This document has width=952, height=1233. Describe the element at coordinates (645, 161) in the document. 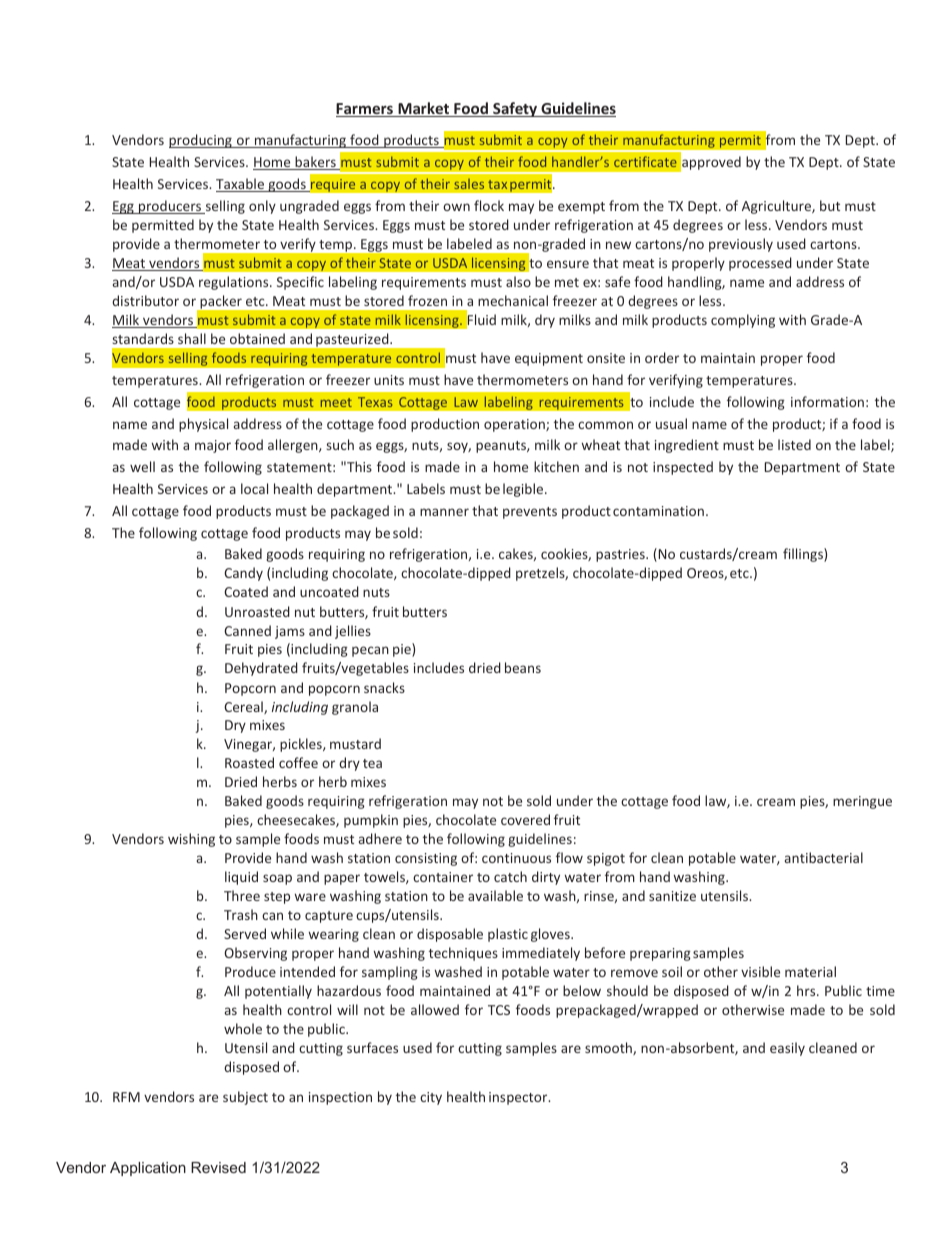

I see `certificate` at that location.
